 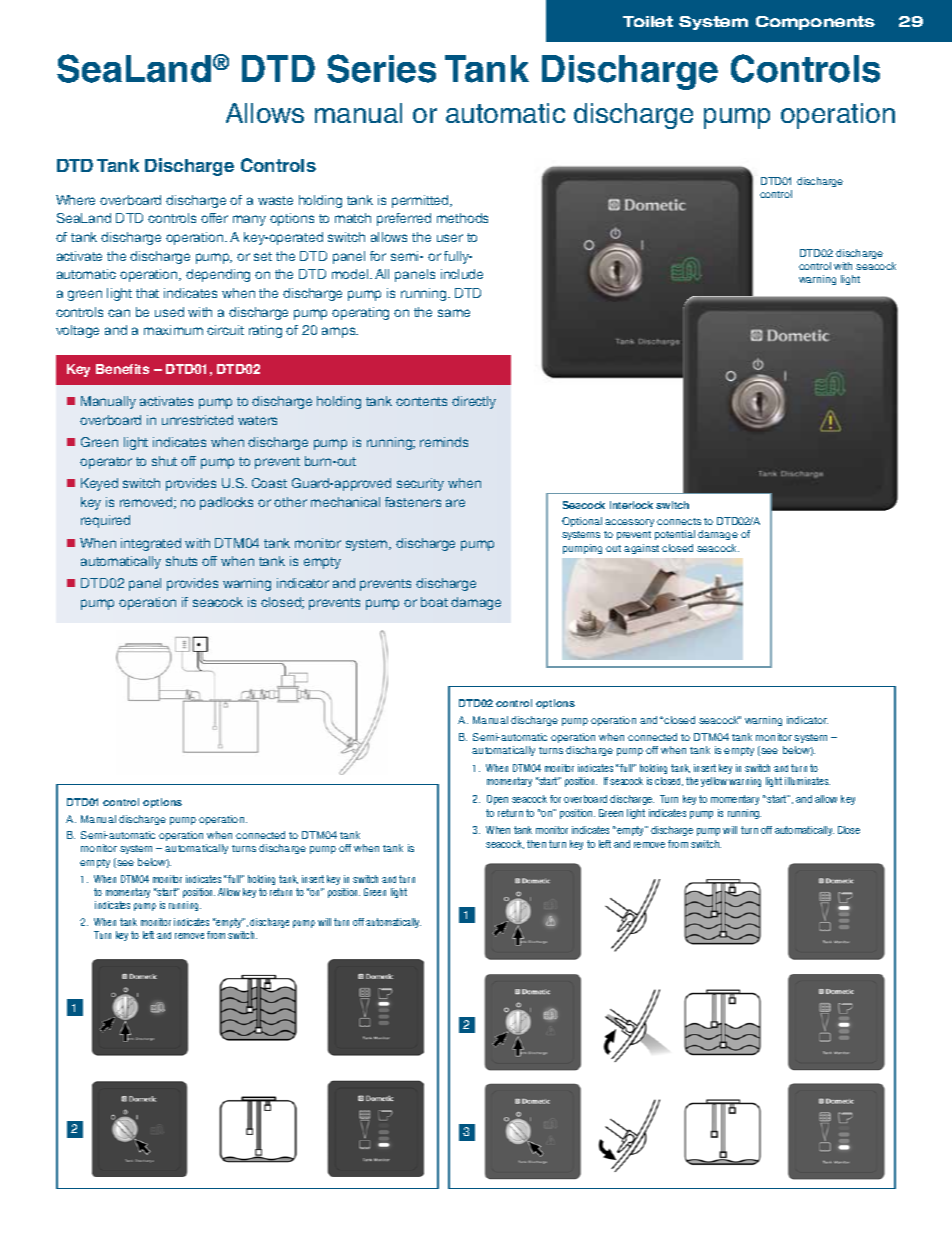 I want to click on Series, so click(x=381, y=68).
